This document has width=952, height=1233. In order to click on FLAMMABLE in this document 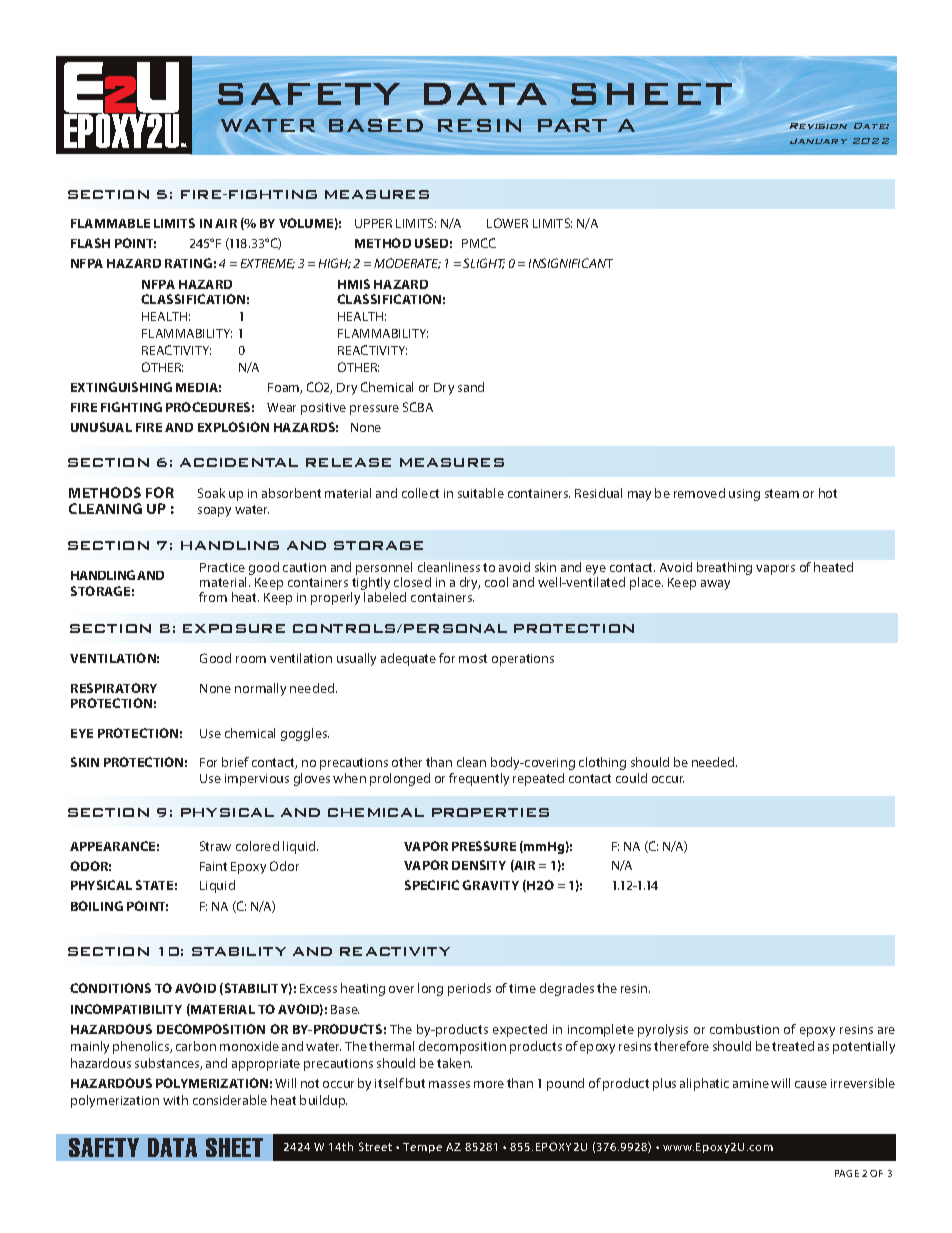, I will do `click(110, 223)`.
